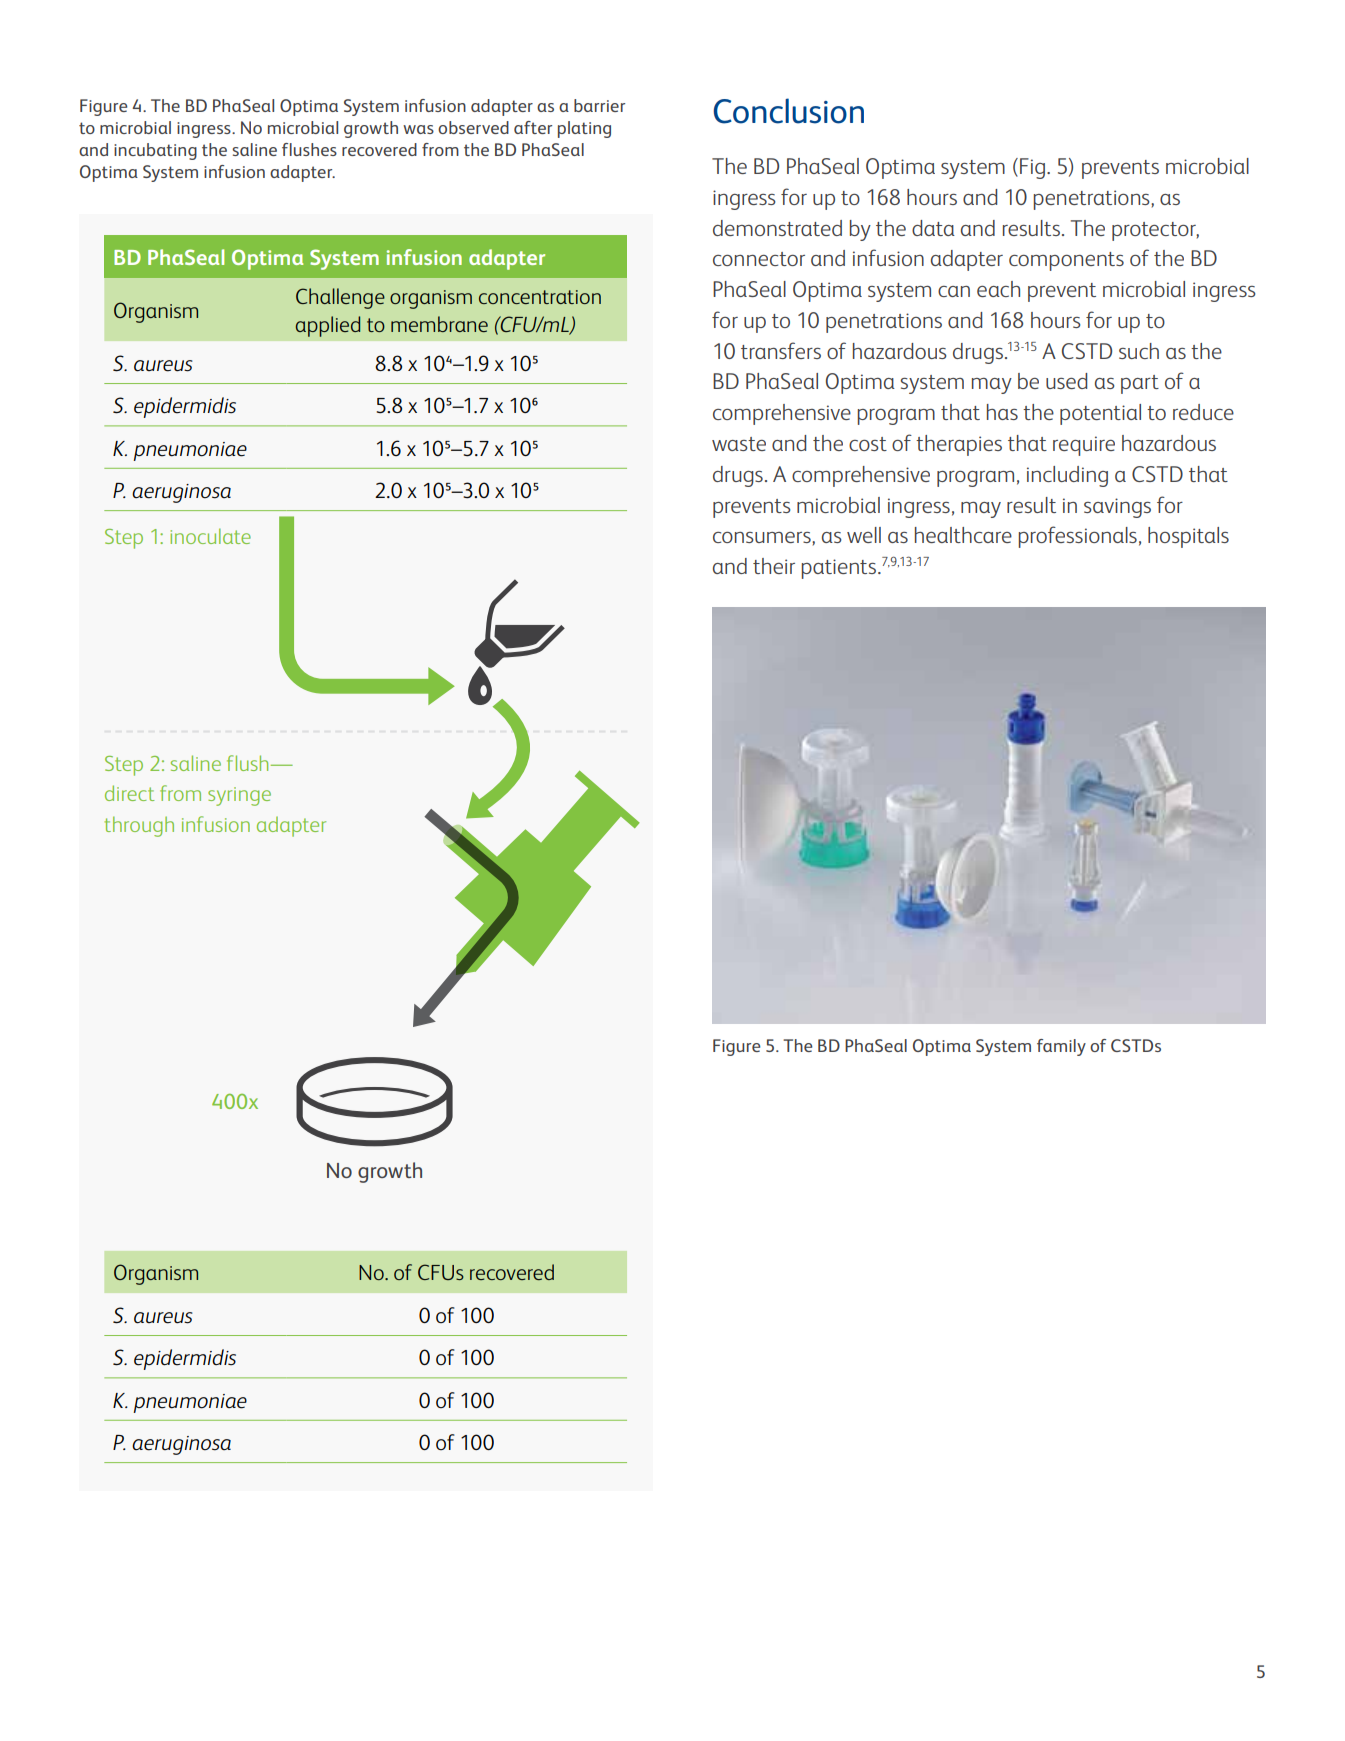 This page has height=1741, width=1345. I want to click on their, so click(774, 566).
